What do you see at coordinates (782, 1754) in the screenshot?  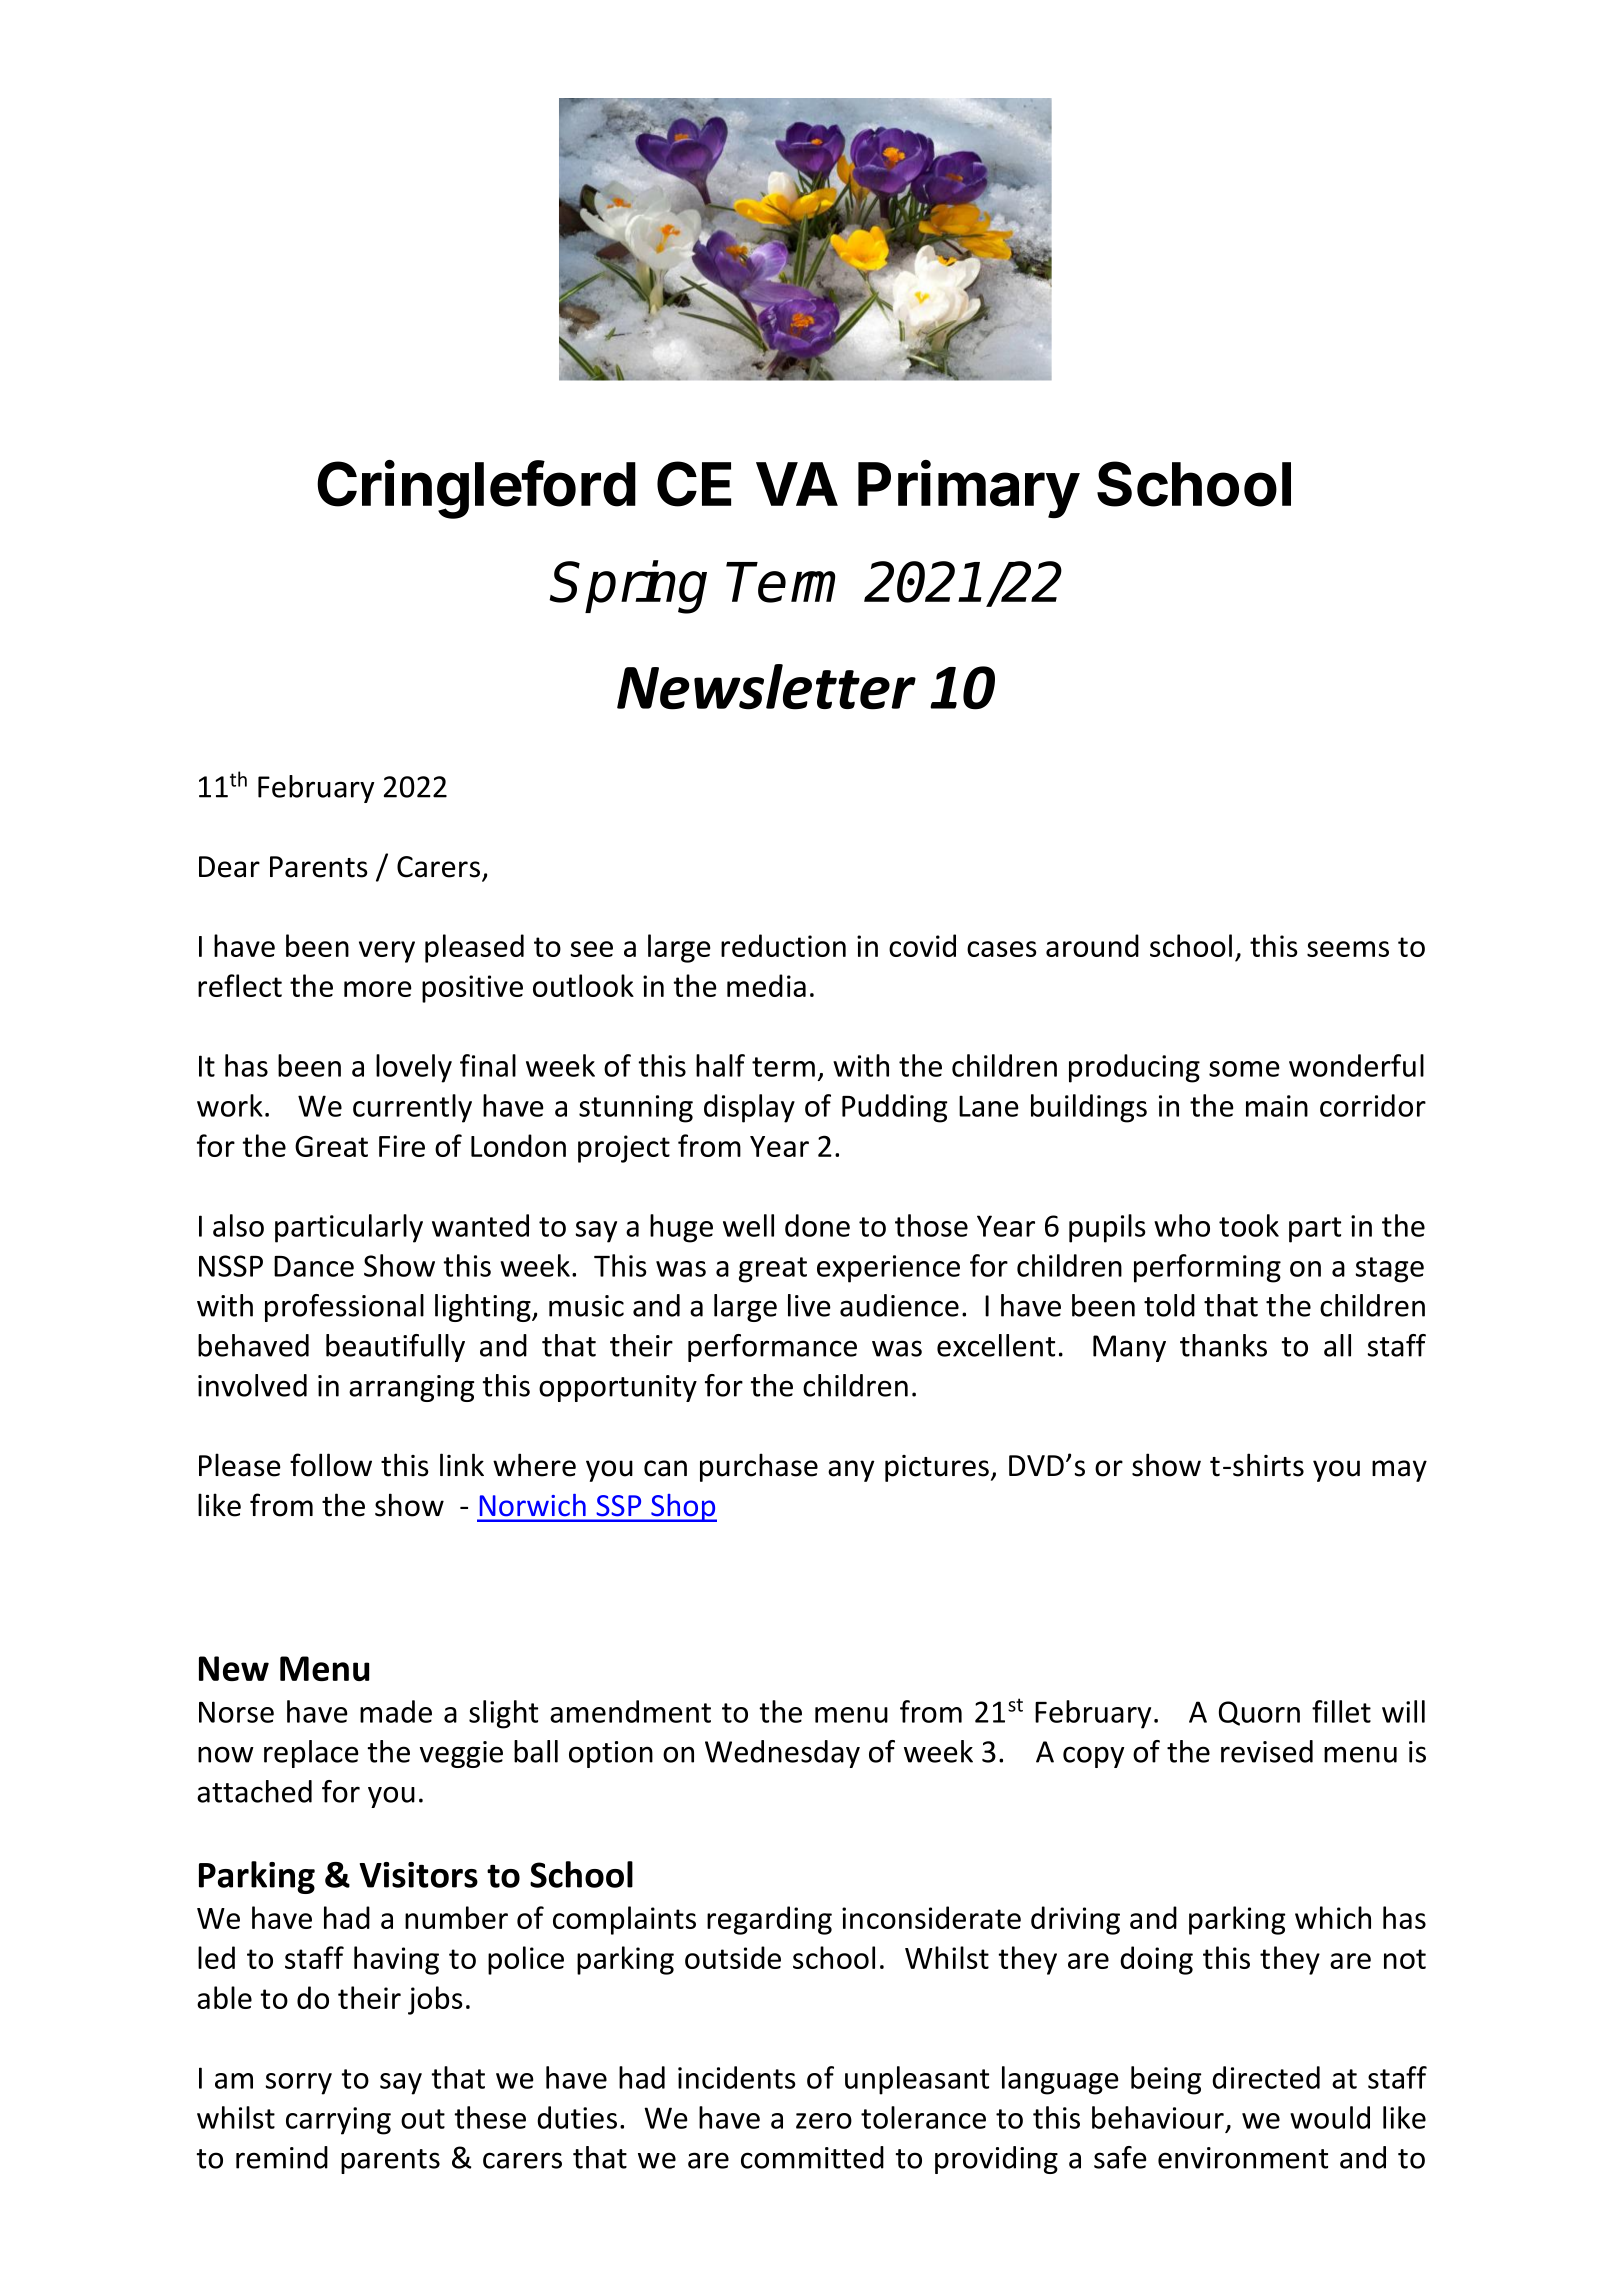 I see `Wednesday` at bounding box center [782, 1754].
